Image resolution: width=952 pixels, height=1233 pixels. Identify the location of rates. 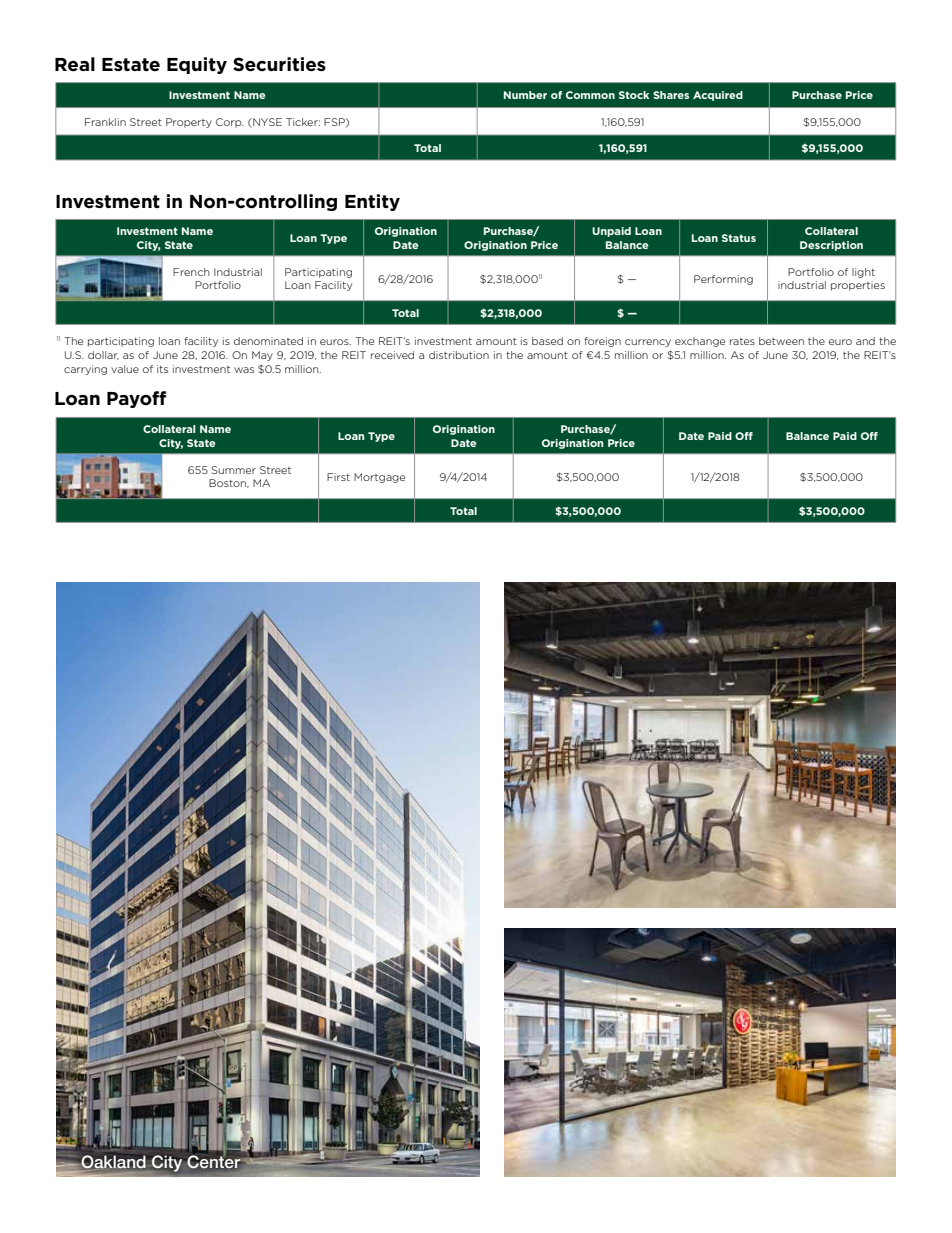
(742, 341).
